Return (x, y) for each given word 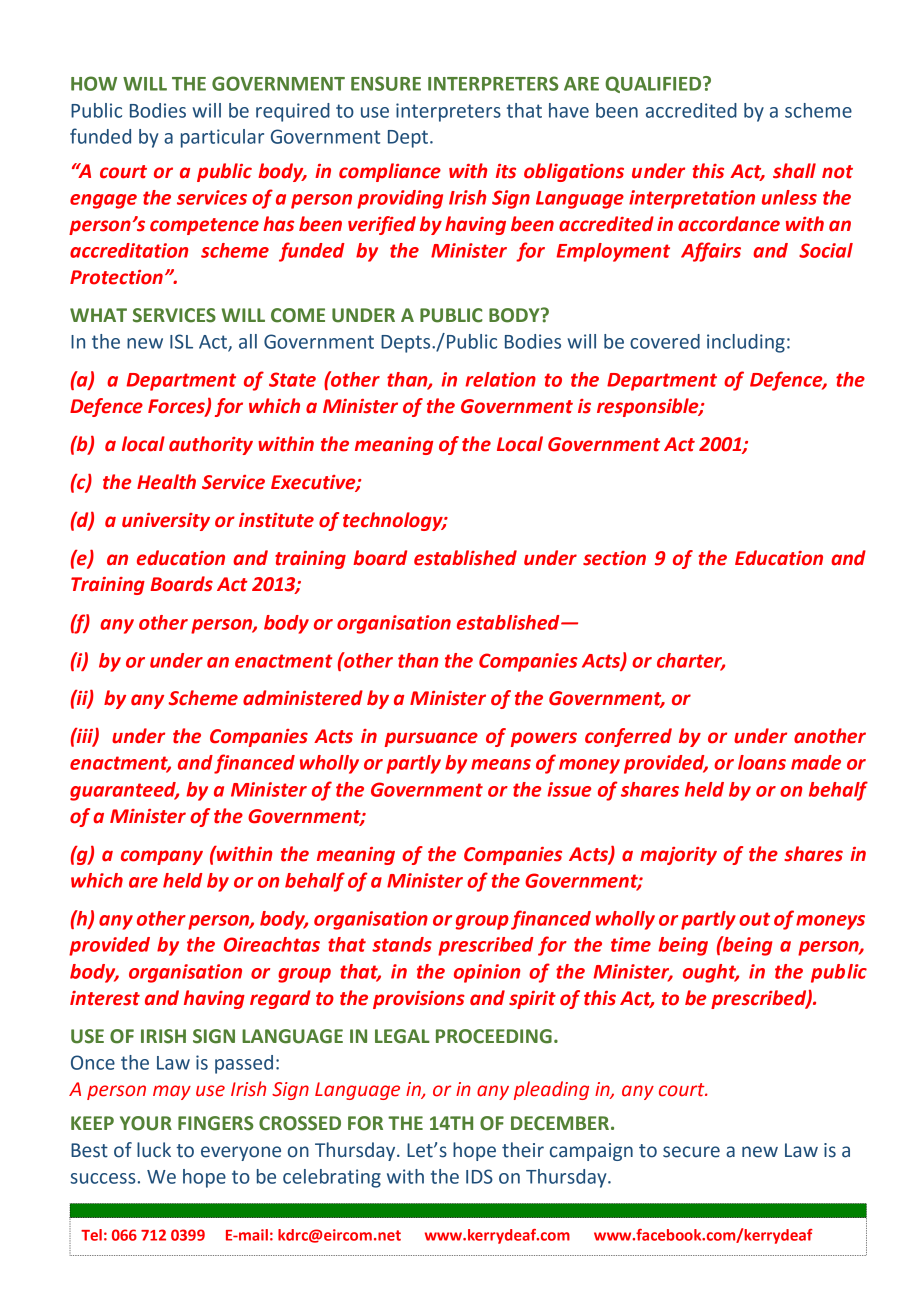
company (162, 857)
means (501, 764)
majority (678, 856)
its (506, 171)
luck (154, 1150)
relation (500, 379)
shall (794, 171)
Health (166, 482)
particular (222, 138)
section (614, 558)
